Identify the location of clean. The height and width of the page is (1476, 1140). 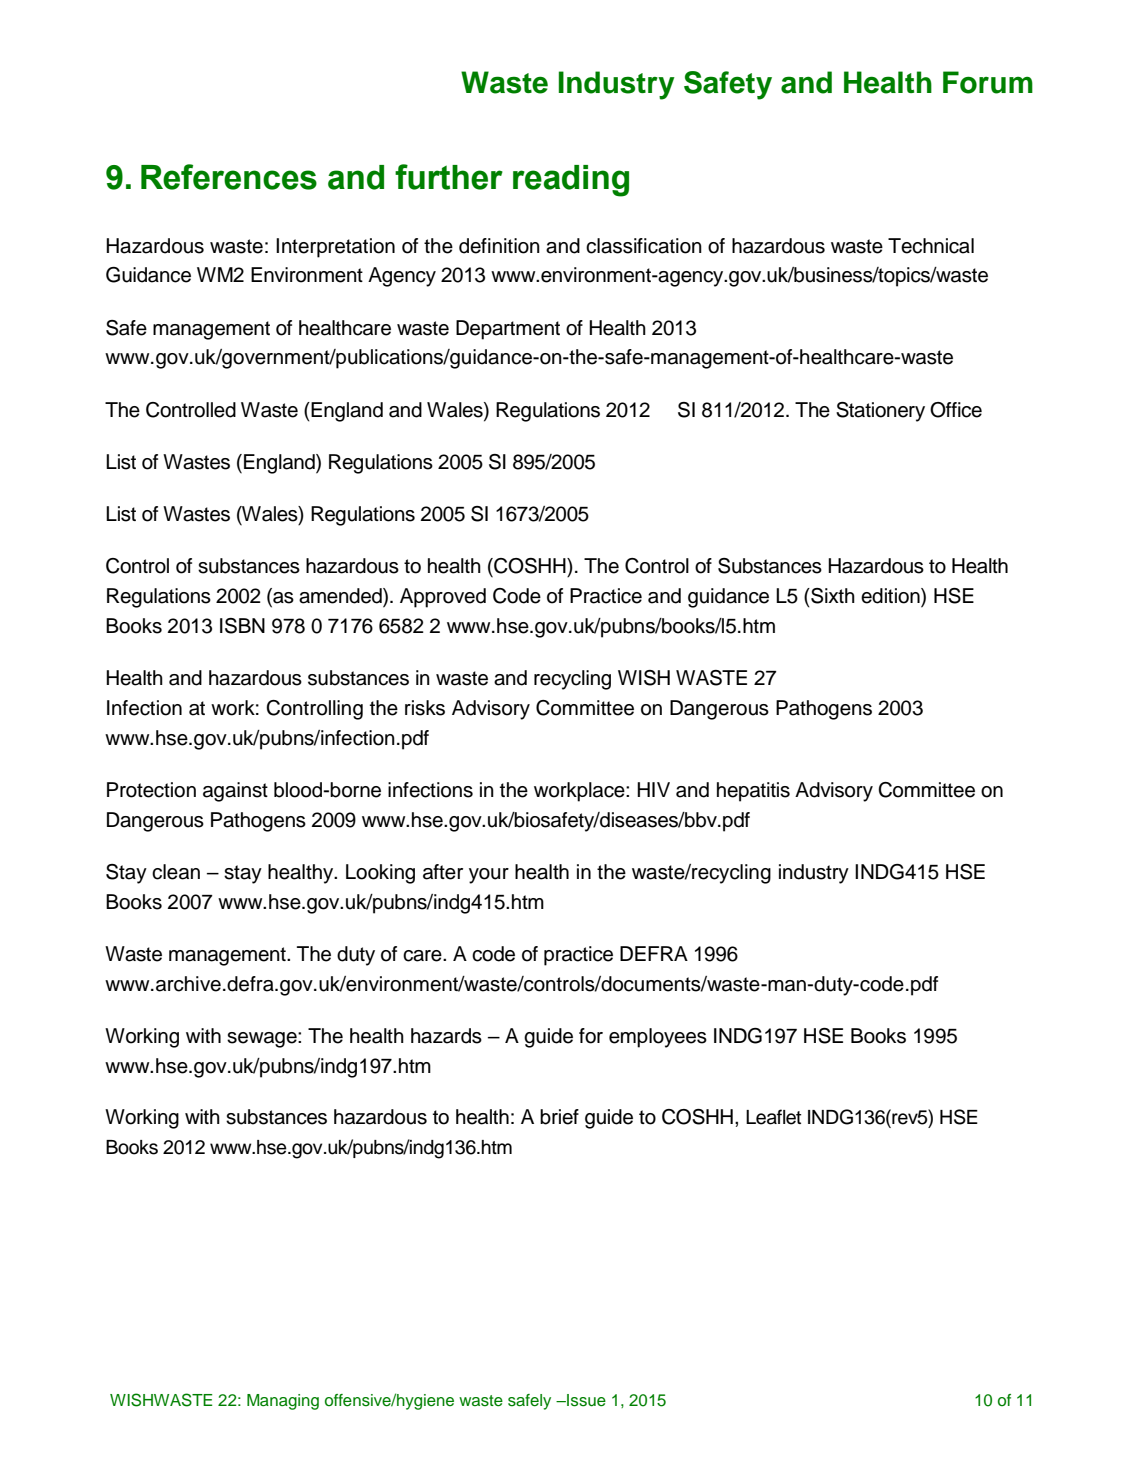
(176, 872).
